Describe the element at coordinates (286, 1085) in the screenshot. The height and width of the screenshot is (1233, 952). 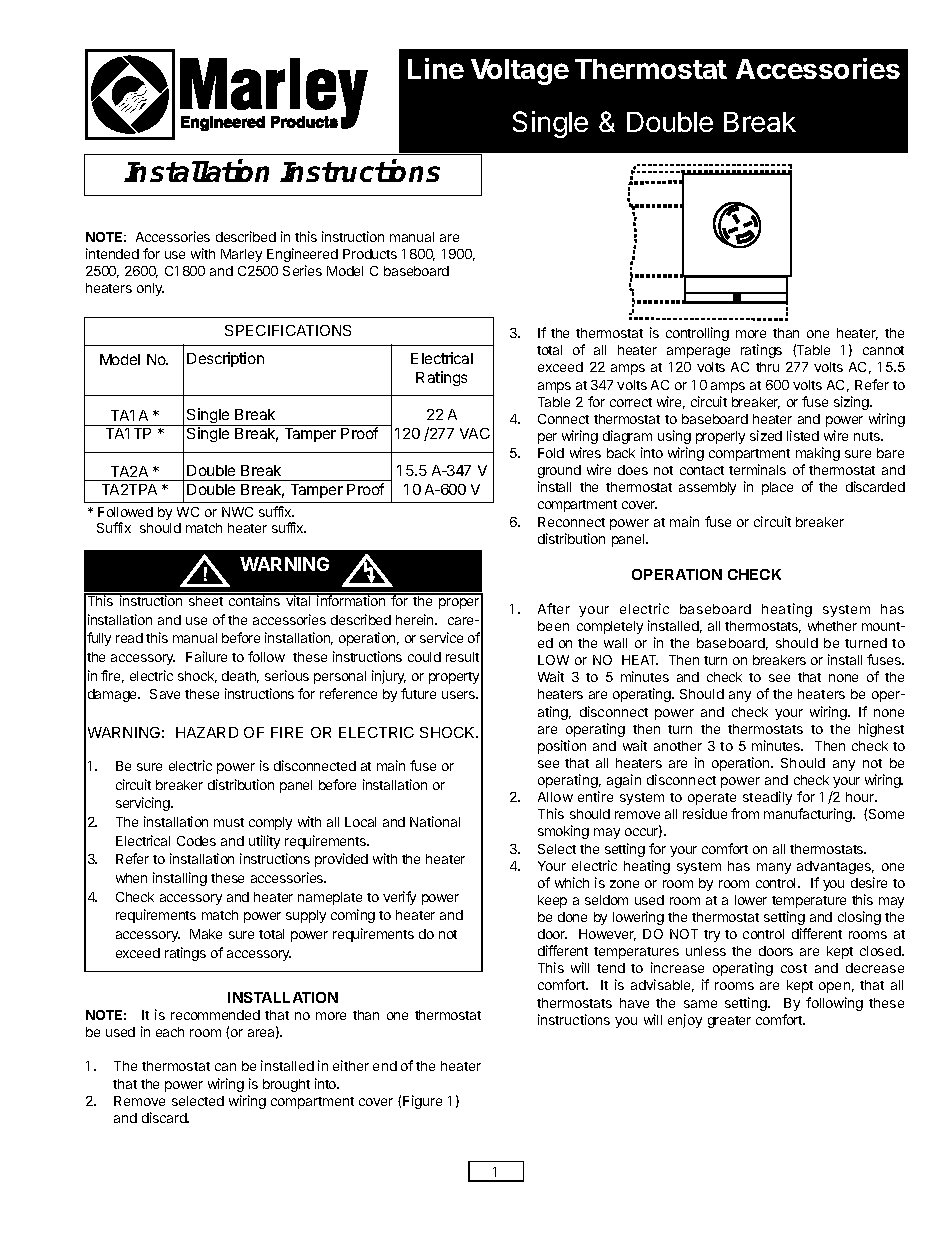
I see `brought` at that location.
